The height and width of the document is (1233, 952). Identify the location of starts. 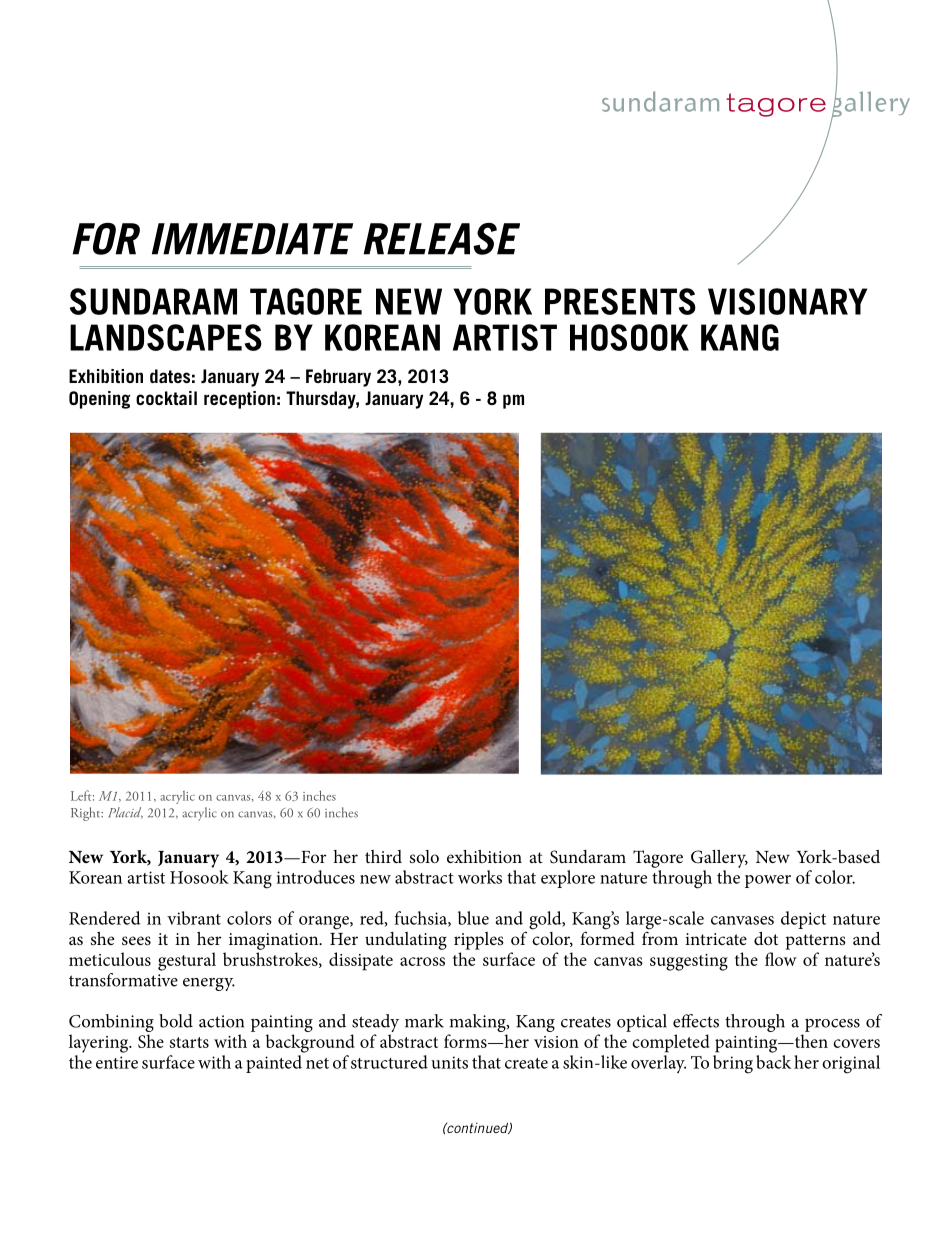
(189, 1042).
